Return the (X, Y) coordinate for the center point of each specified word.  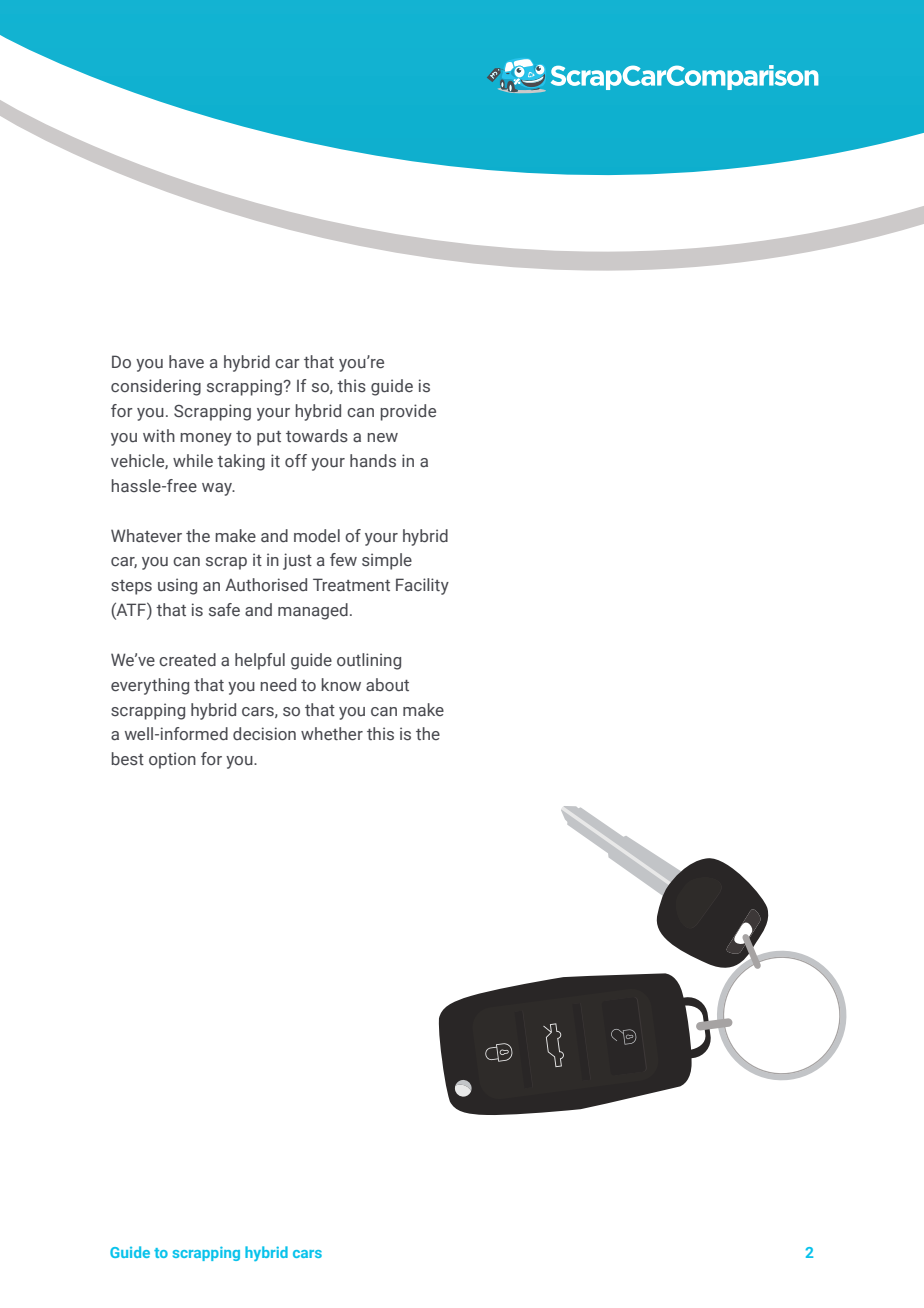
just (297, 561)
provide (408, 412)
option (172, 760)
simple (387, 561)
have (186, 361)
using (177, 586)
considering (156, 387)
